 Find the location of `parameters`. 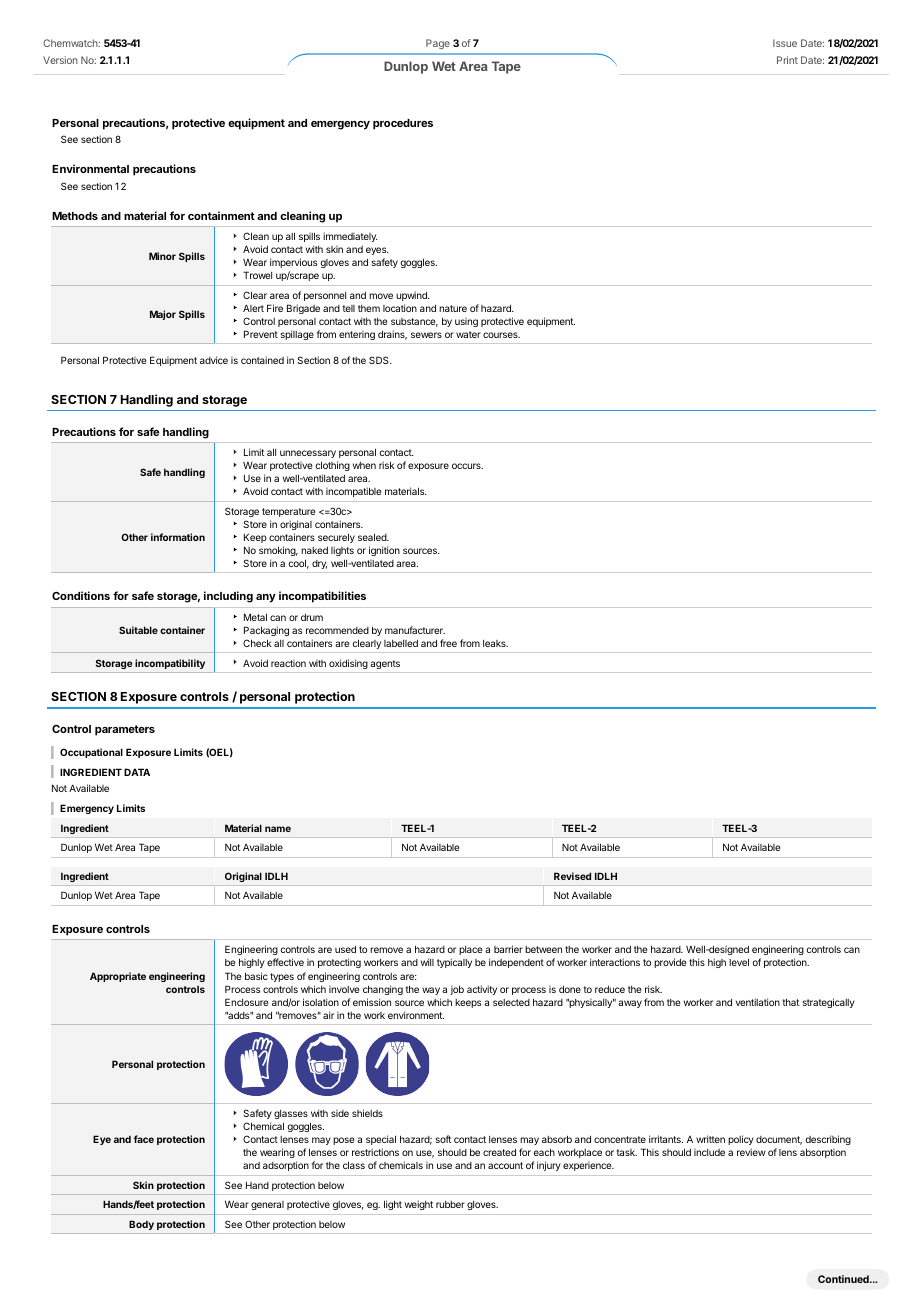

parameters is located at coordinates (125, 730).
